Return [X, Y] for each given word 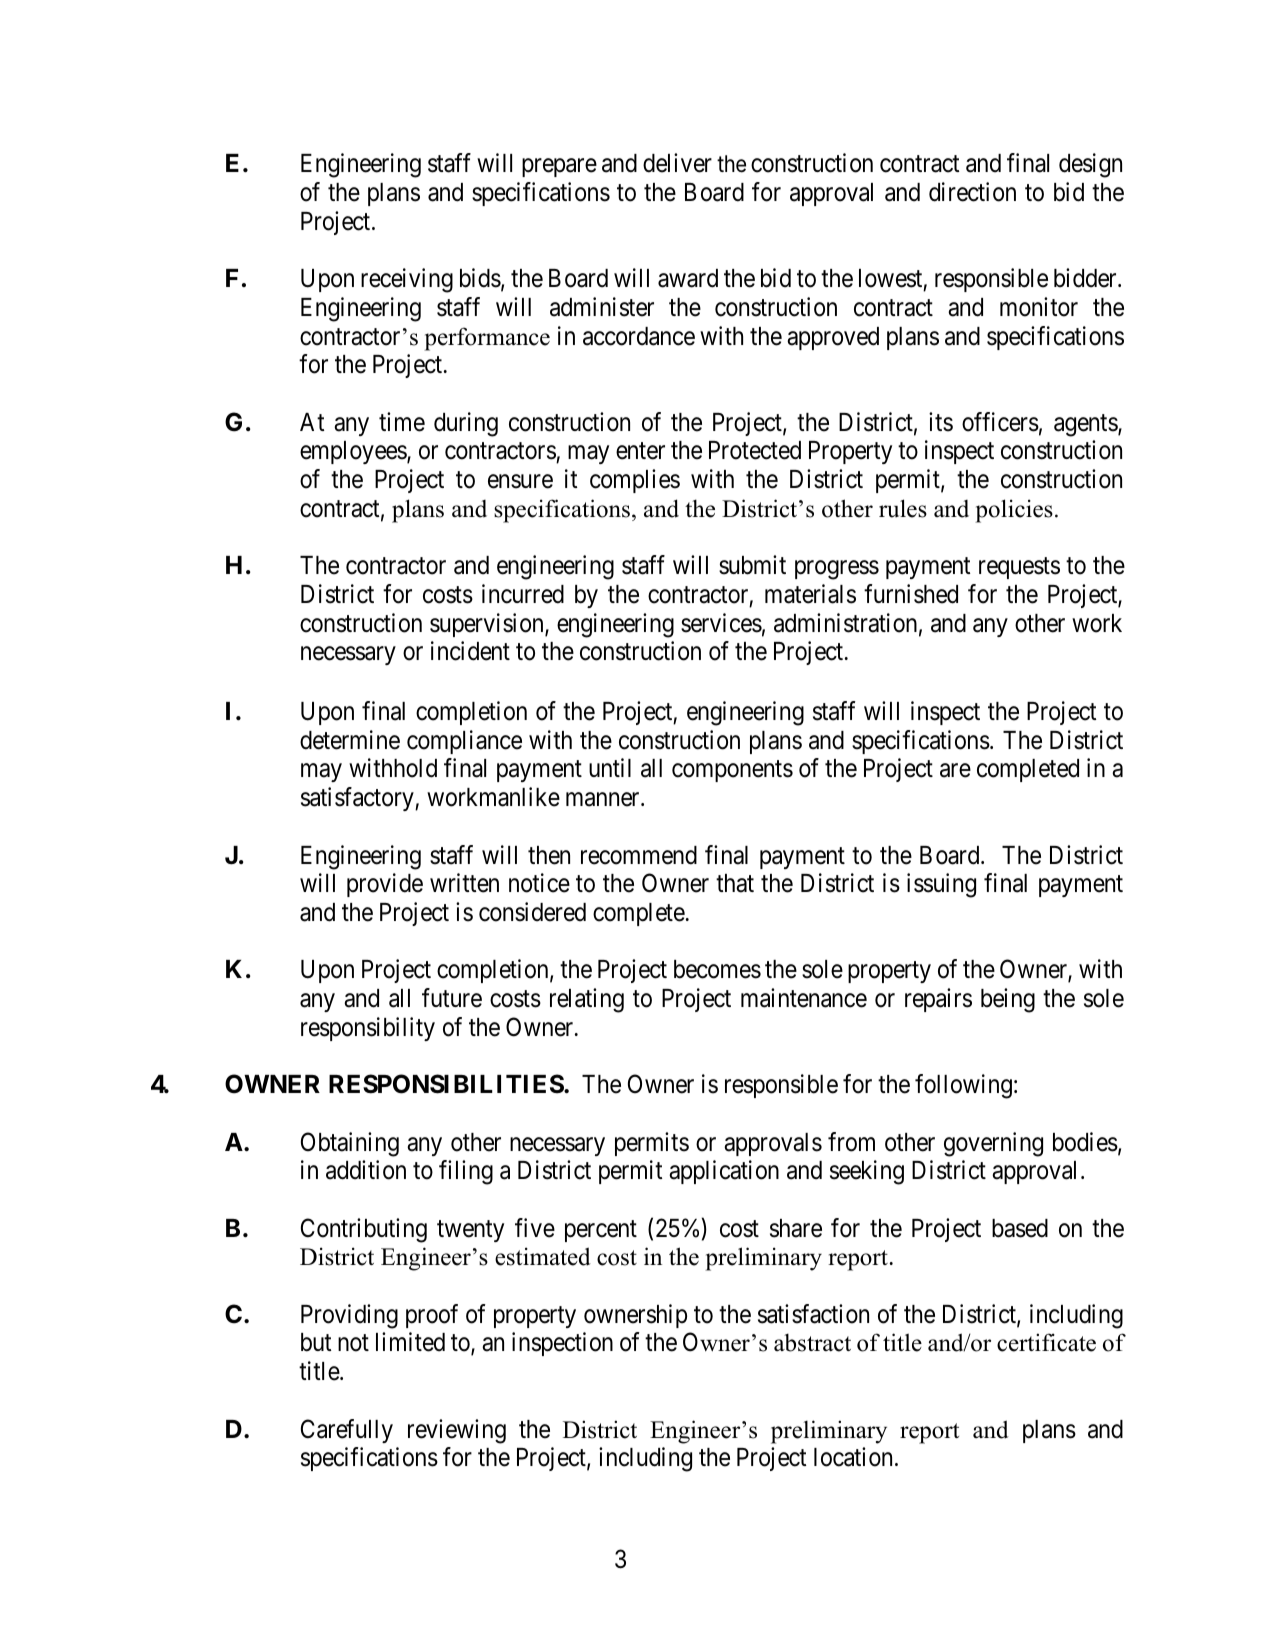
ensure [520, 482]
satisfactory [358, 799]
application [724, 1172]
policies [1014, 511]
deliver [677, 163]
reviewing [457, 1431]
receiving [407, 280]
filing [466, 1172]
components [732, 771]
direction [972, 192]
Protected [755, 450]
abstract [812, 1342]
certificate [1046, 1342]
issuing [941, 885]
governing [993, 1144]
